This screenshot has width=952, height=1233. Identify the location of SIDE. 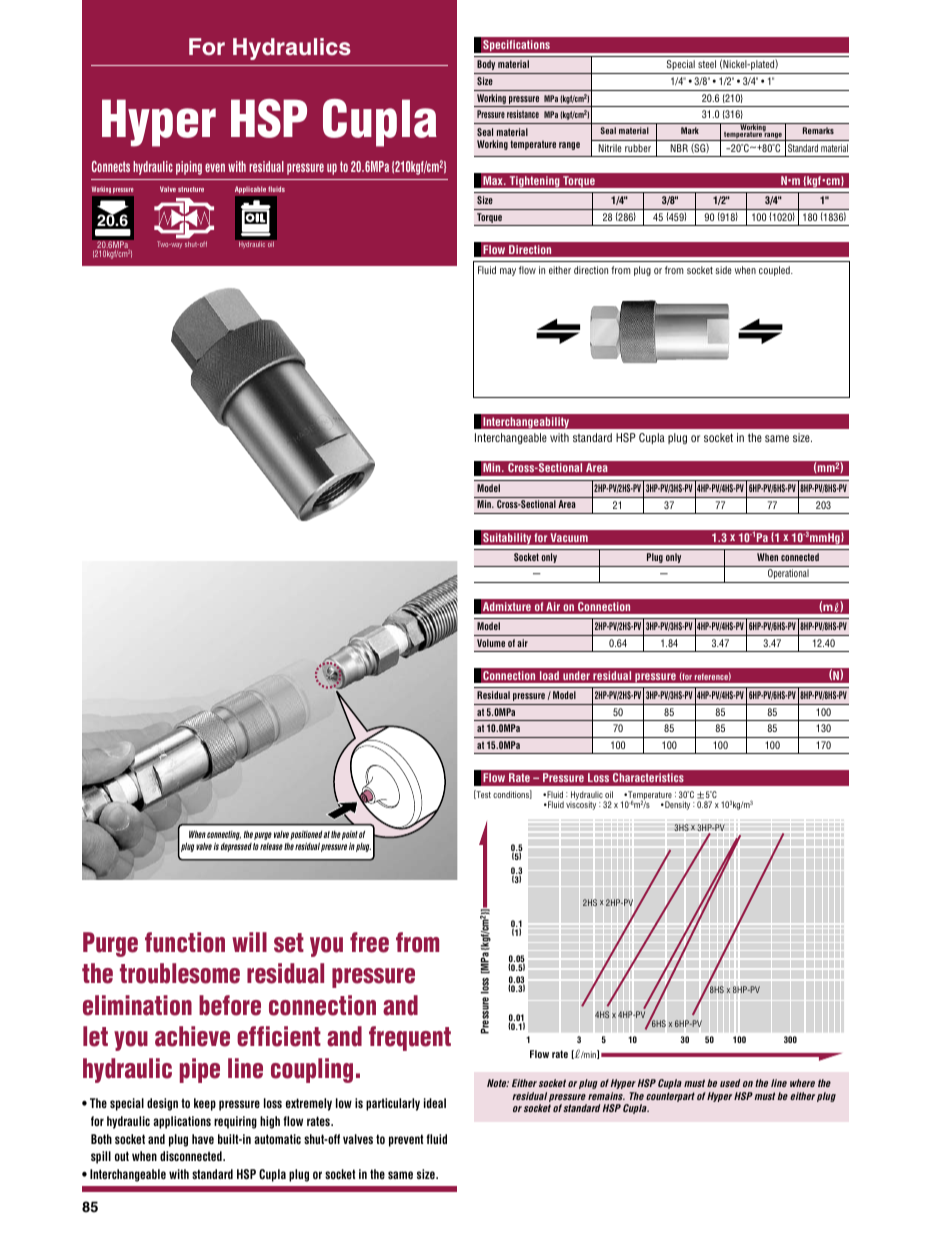
(724, 270).
